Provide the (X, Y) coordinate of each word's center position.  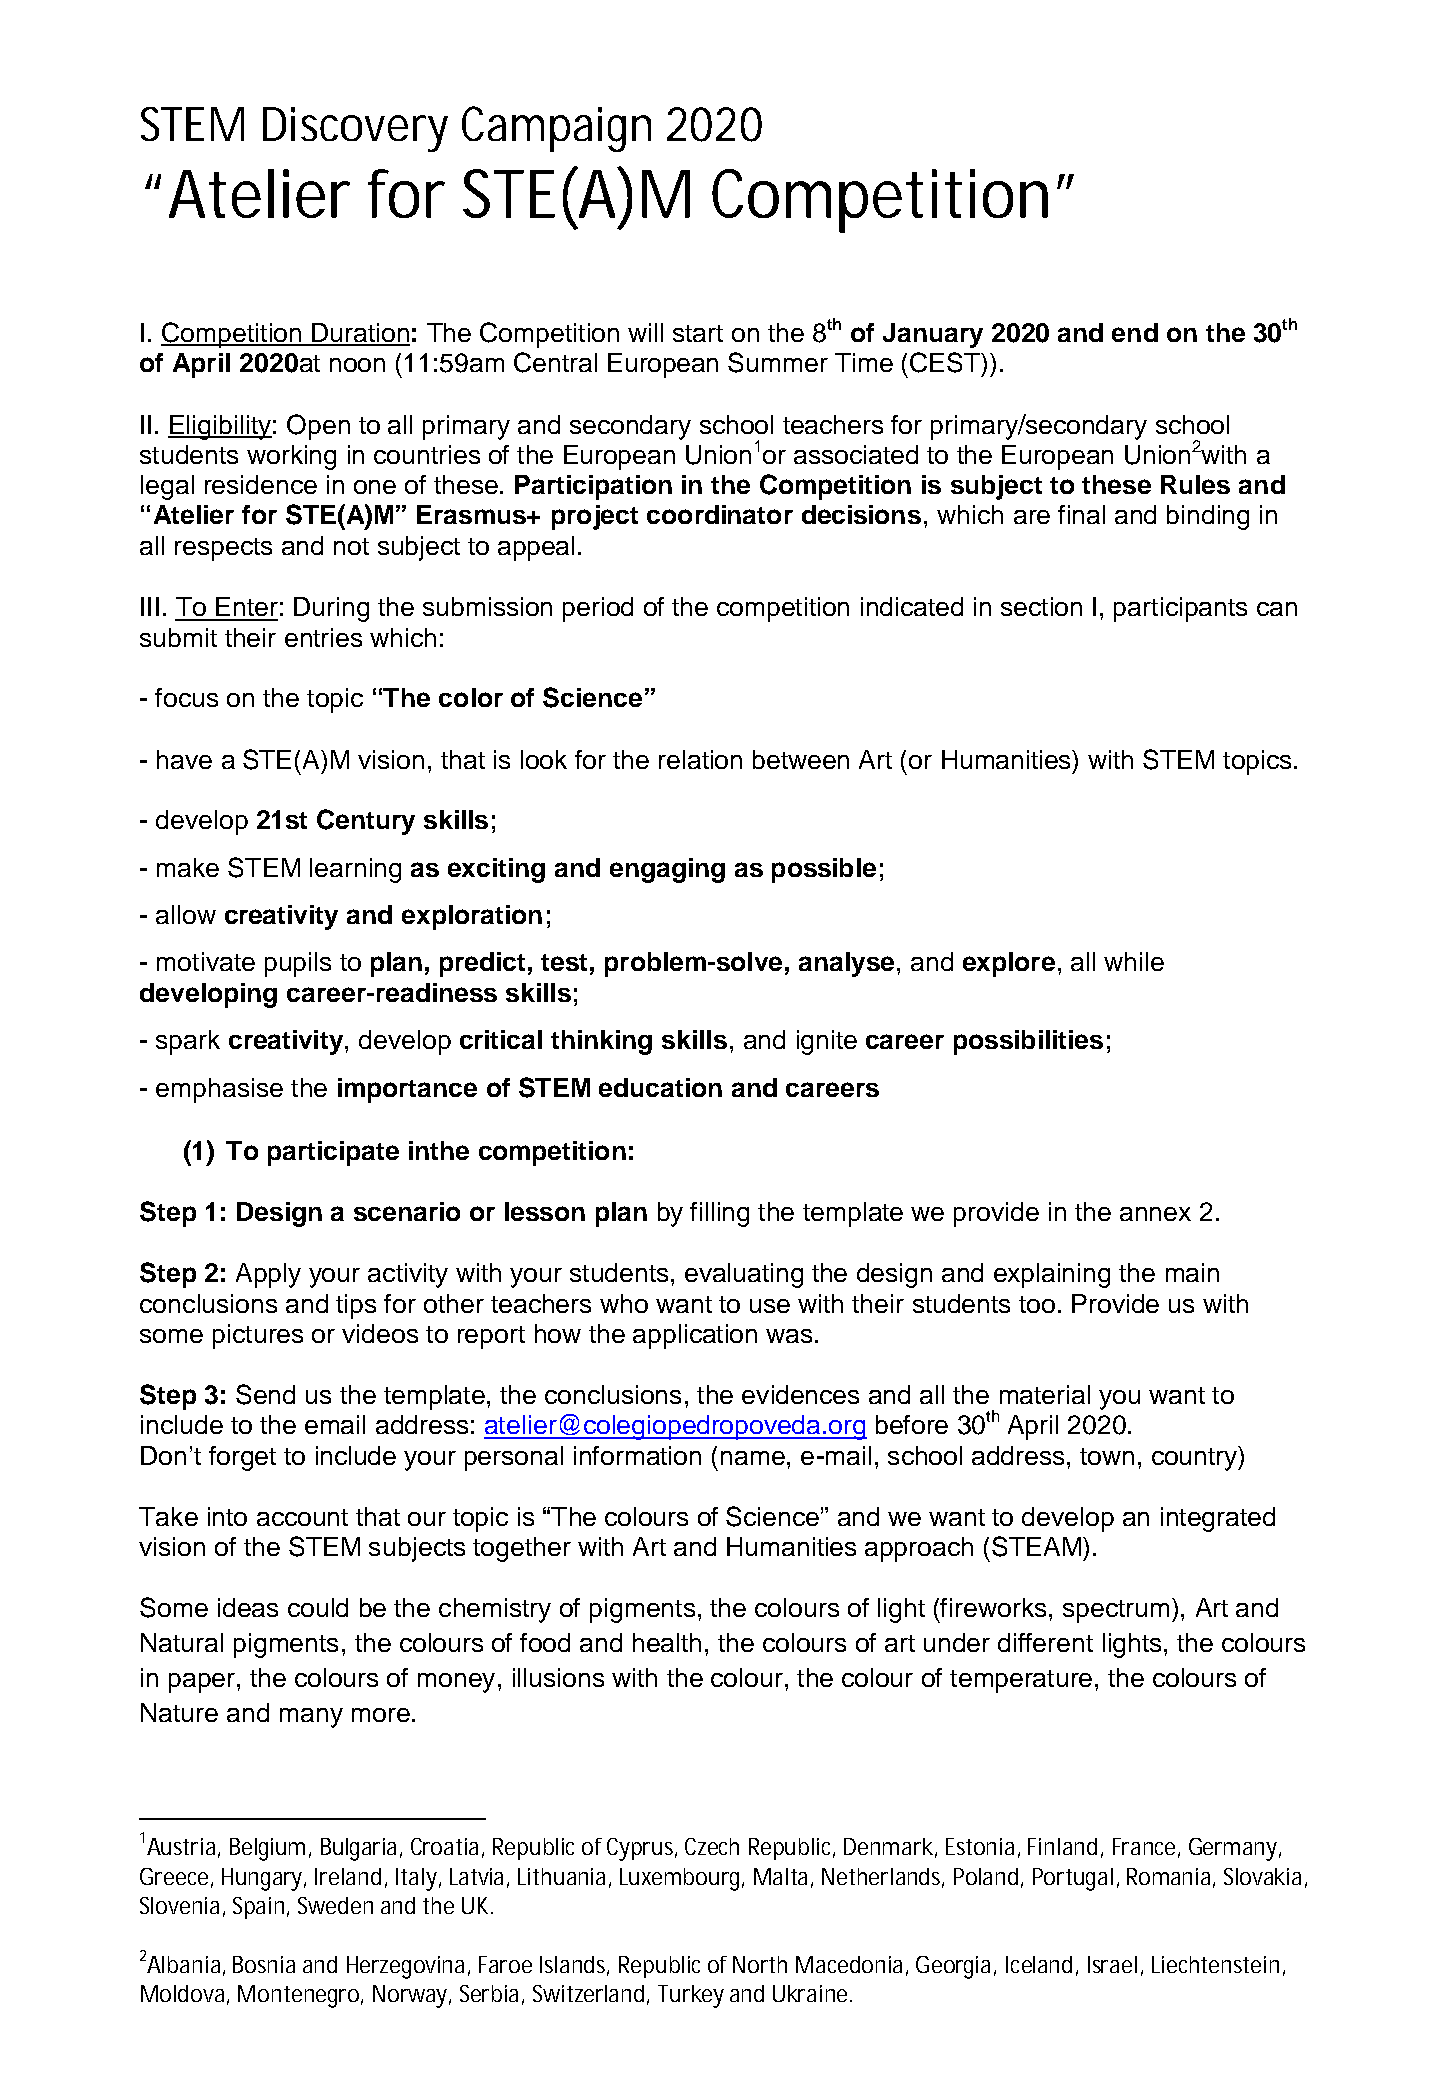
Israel (1112, 1964)
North (760, 1964)
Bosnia (264, 1964)
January (933, 335)
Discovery (355, 129)
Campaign (556, 129)
